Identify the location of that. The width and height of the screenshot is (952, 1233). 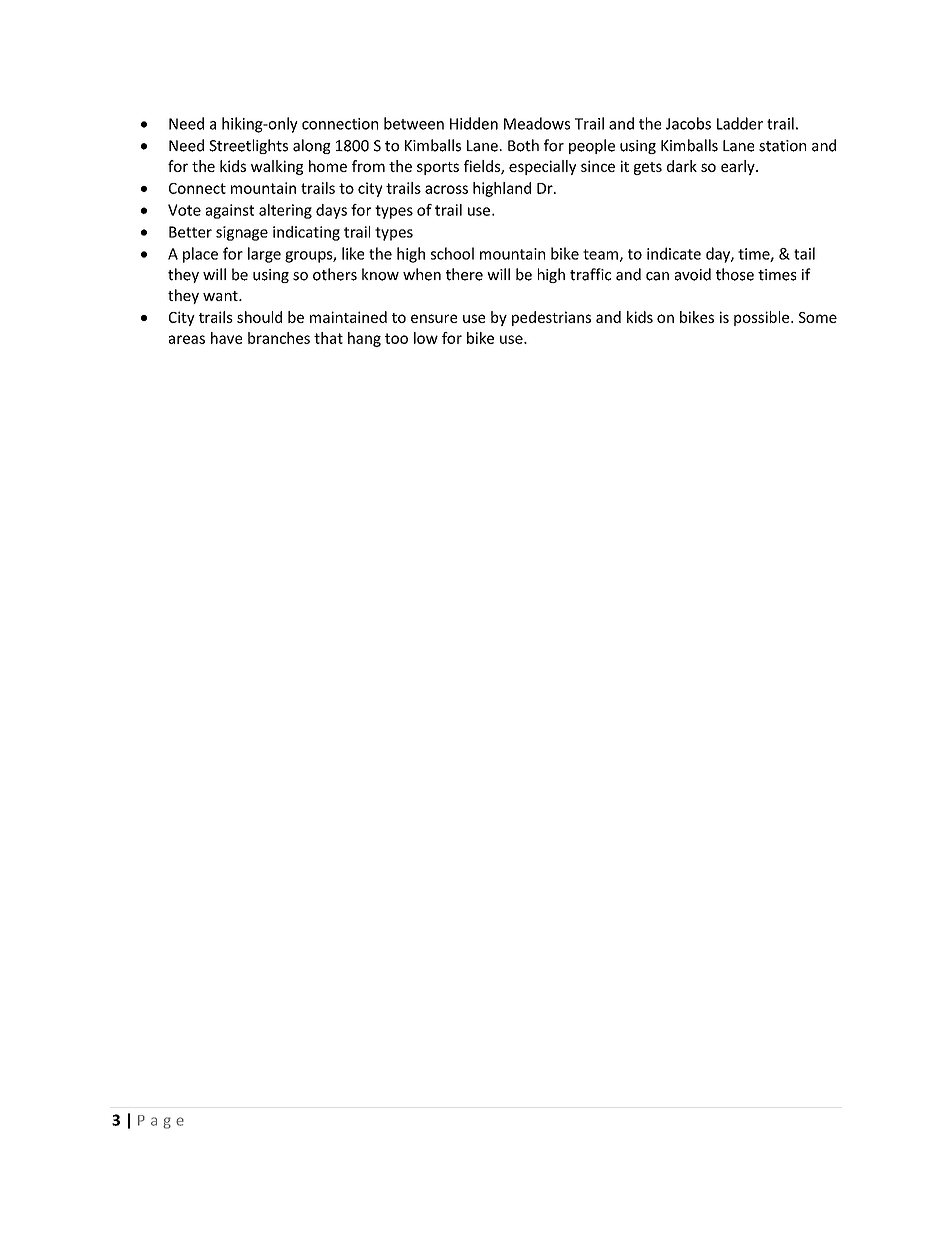
(328, 338).
